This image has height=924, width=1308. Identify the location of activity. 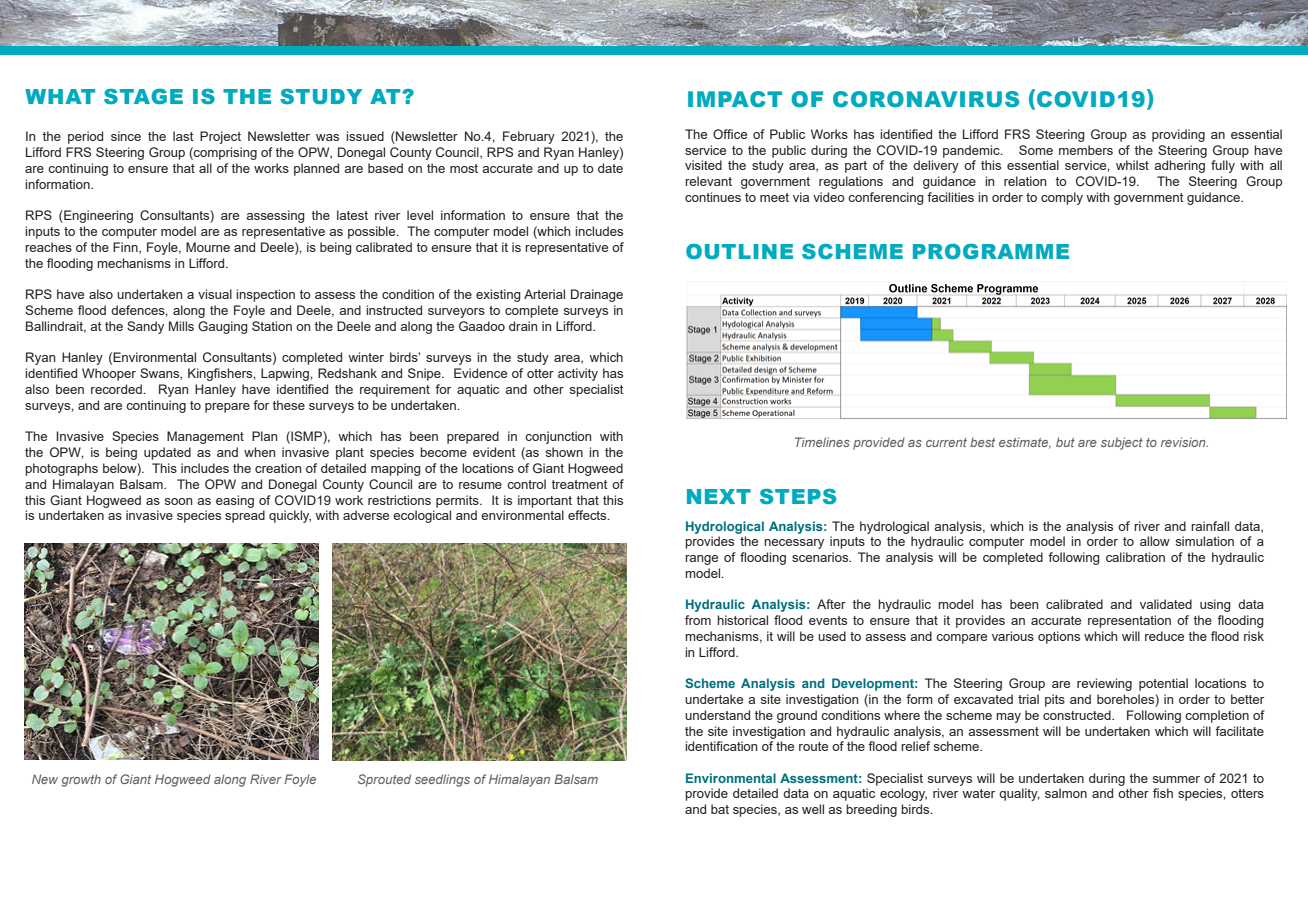
(578, 374).
